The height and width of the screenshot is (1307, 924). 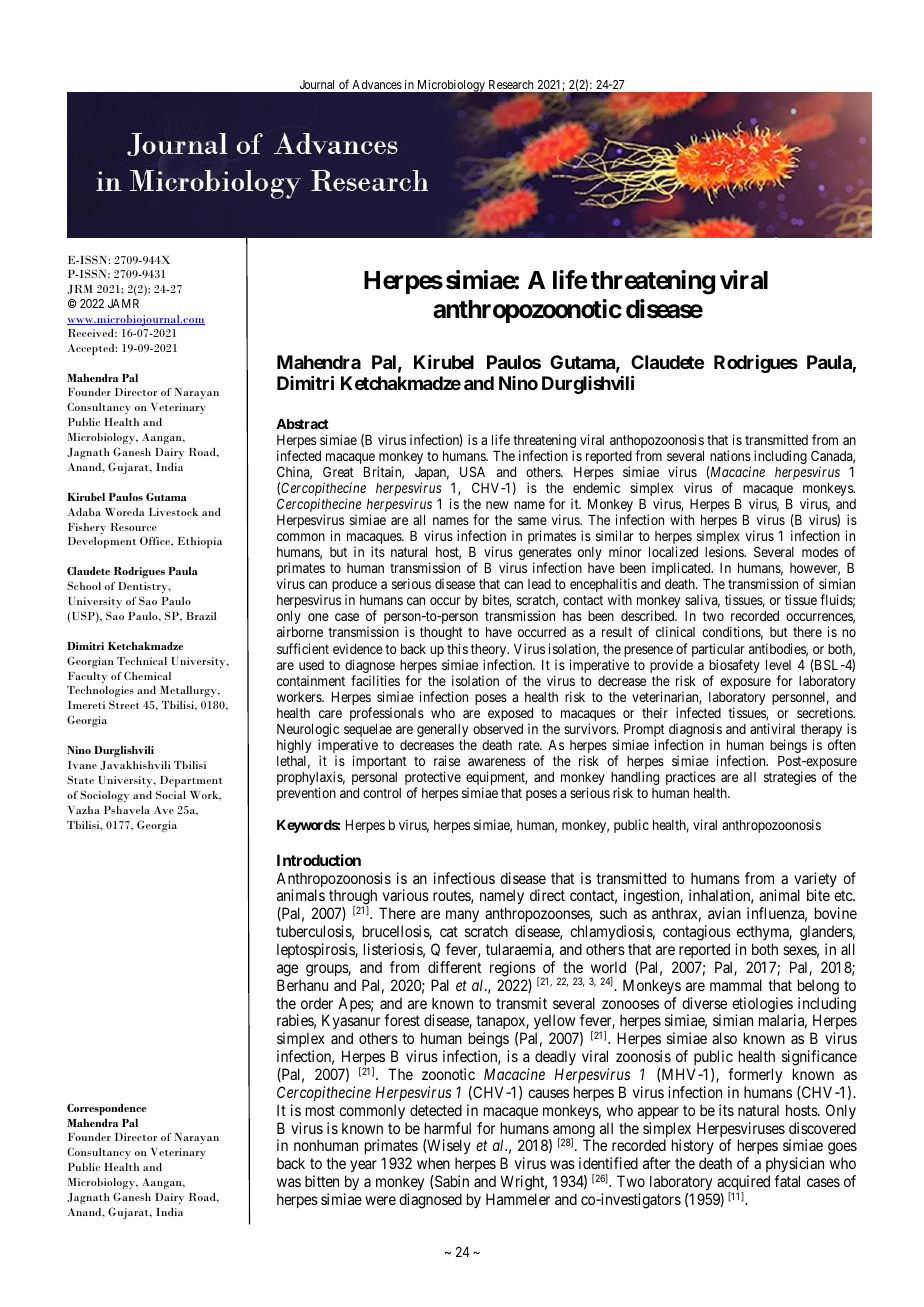 I want to click on Livestock, so click(x=173, y=512).
